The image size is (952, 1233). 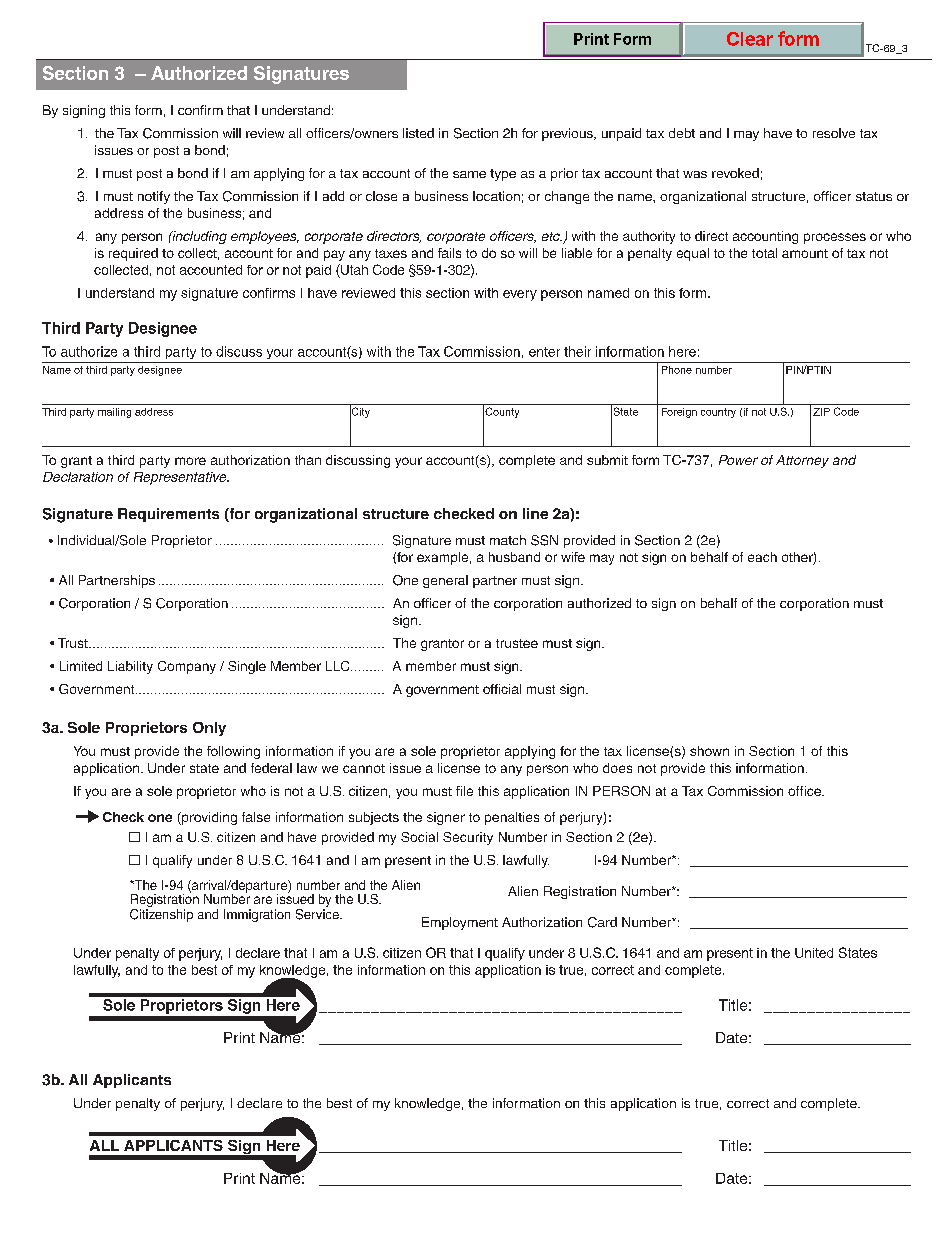 What do you see at coordinates (187, 667) in the document?
I see `Company` at bounding box center [187, 667].
